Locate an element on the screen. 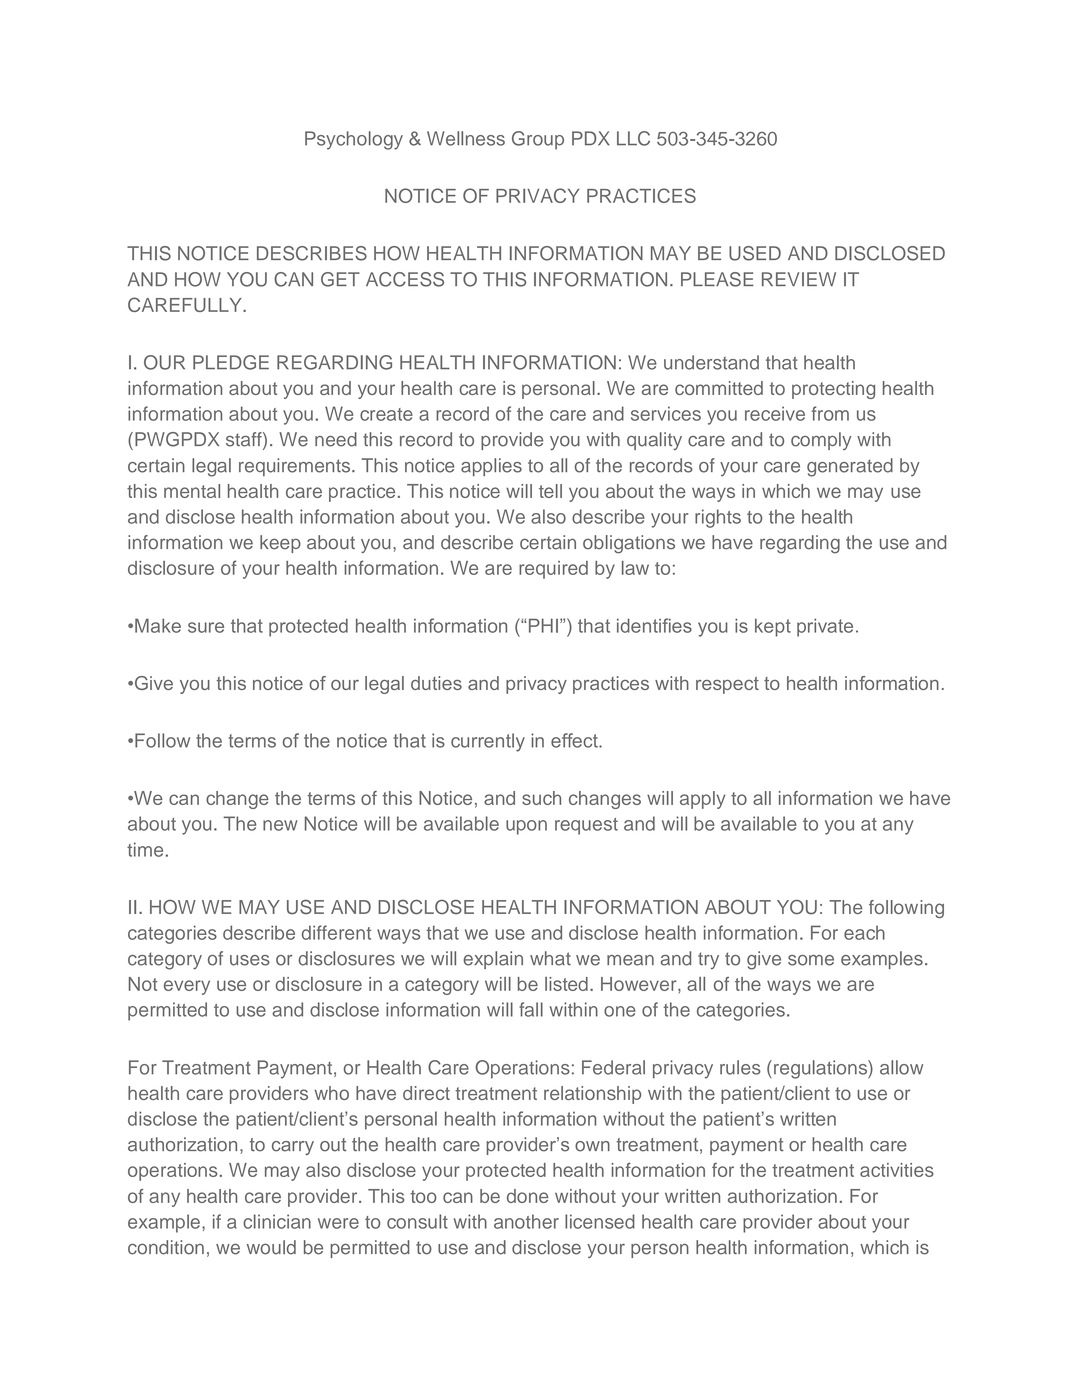 The width and height of the screenshot is (1081, 1399). Group is located at coordinates (538, 140).
